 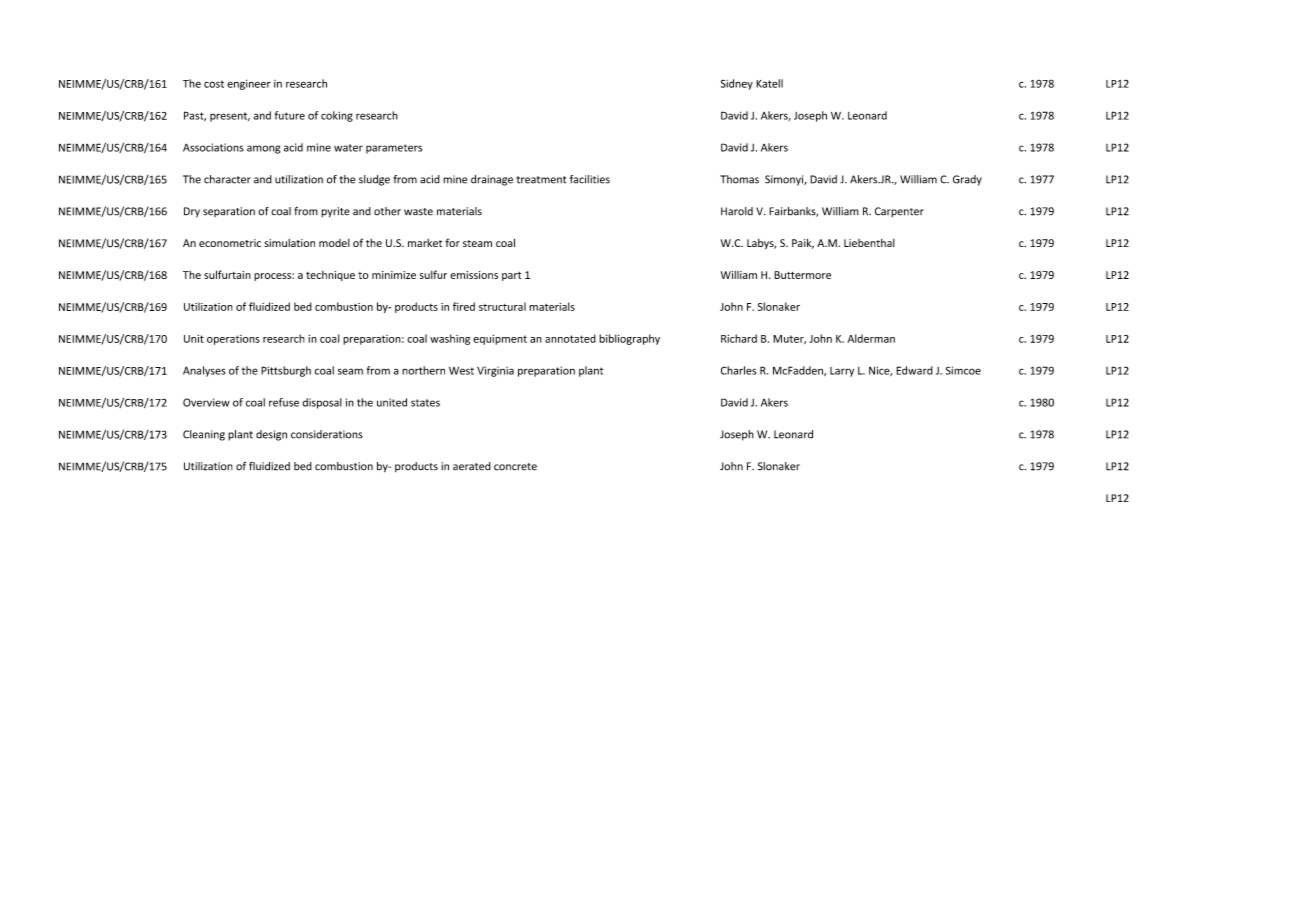 What do you see at coordinates (271, 435) in the screenshot?
I see `design` at bounding box center [271, 435].
